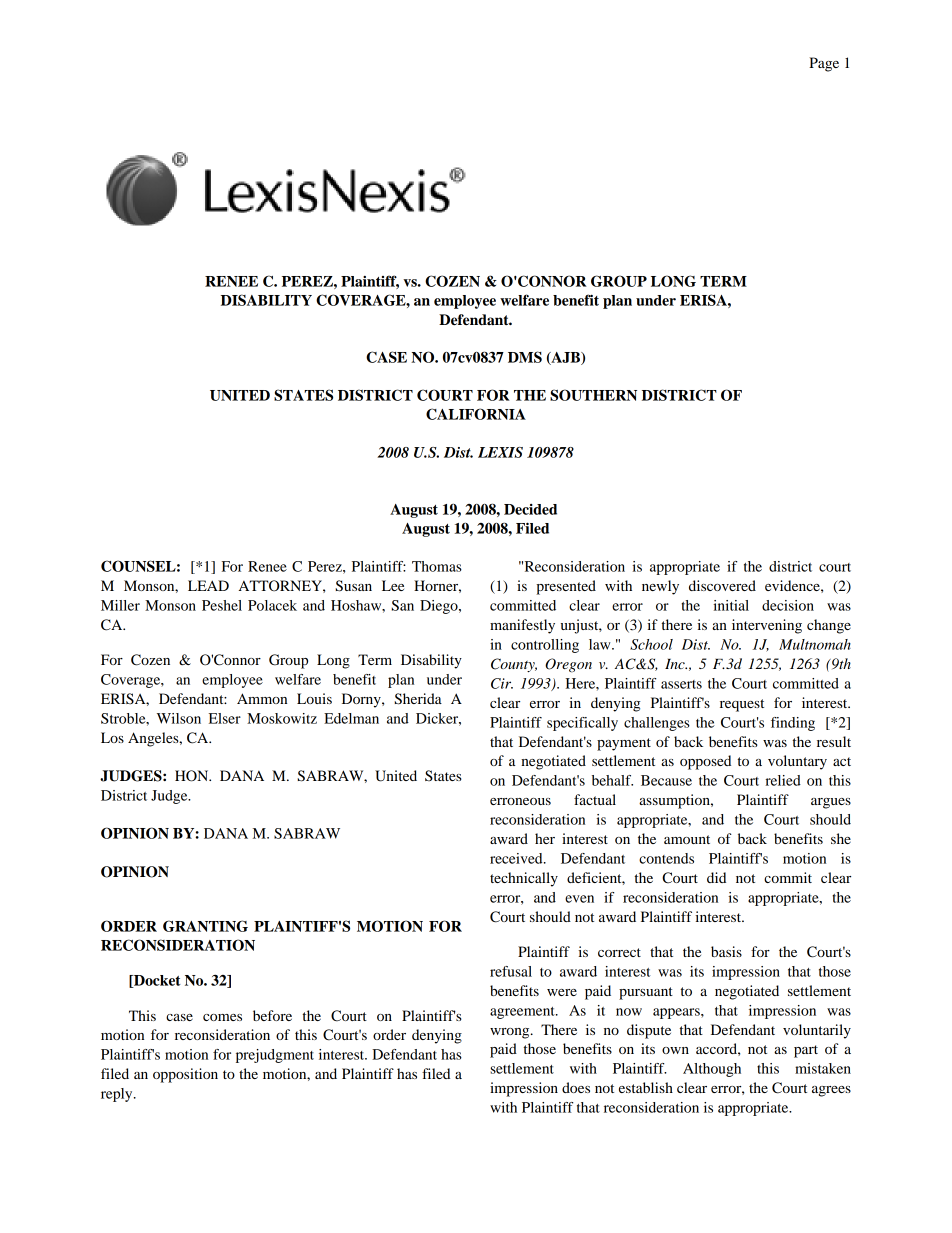  Describe the element at coordinates (824, 64) in the screenshot. I see `Page` at that location.
